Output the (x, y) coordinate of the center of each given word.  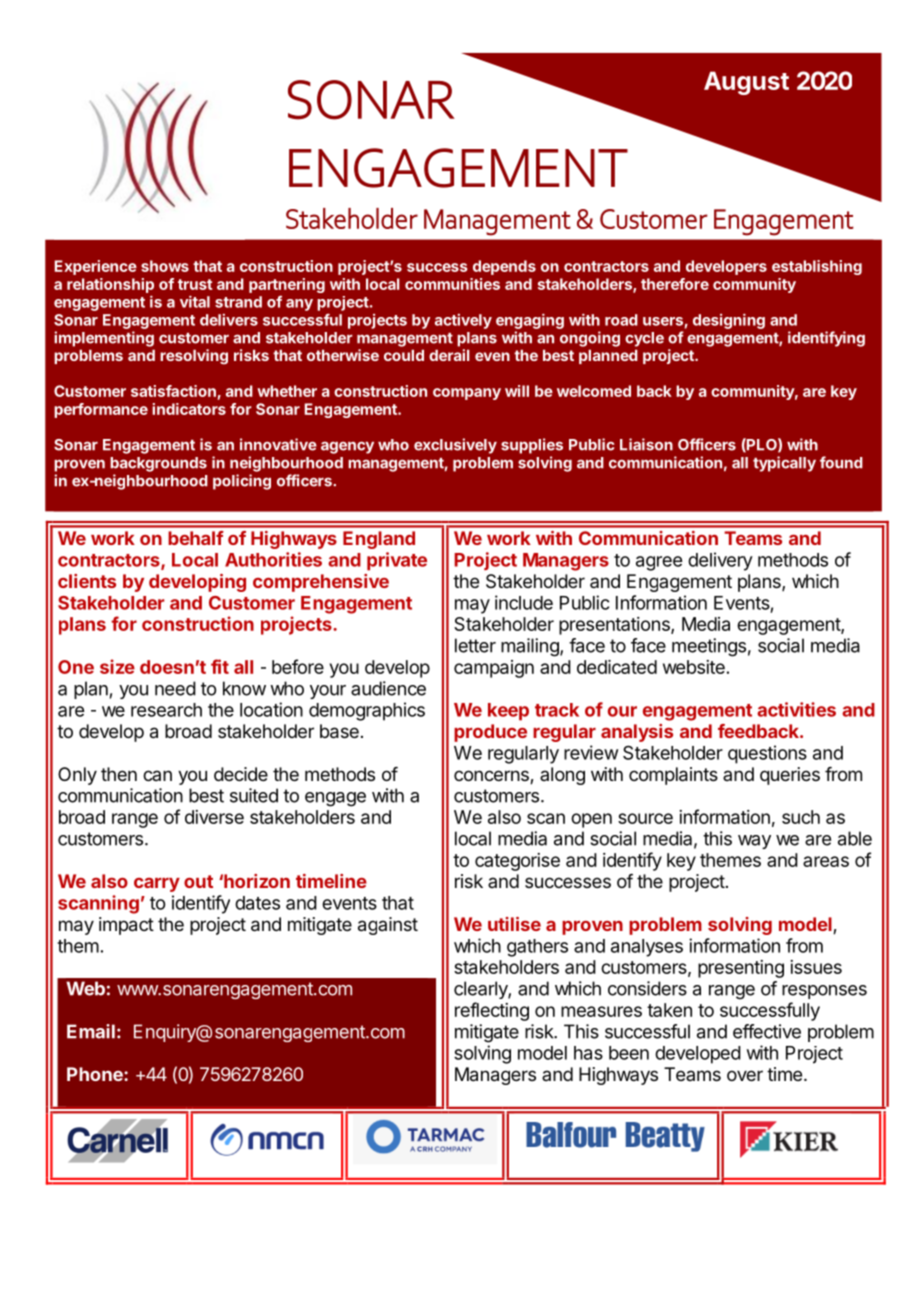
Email (91, 1031)
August (746, 83)
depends (504, 267)
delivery (720, 561)
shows (165, 266)
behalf (196, 538)
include (524, 602)
